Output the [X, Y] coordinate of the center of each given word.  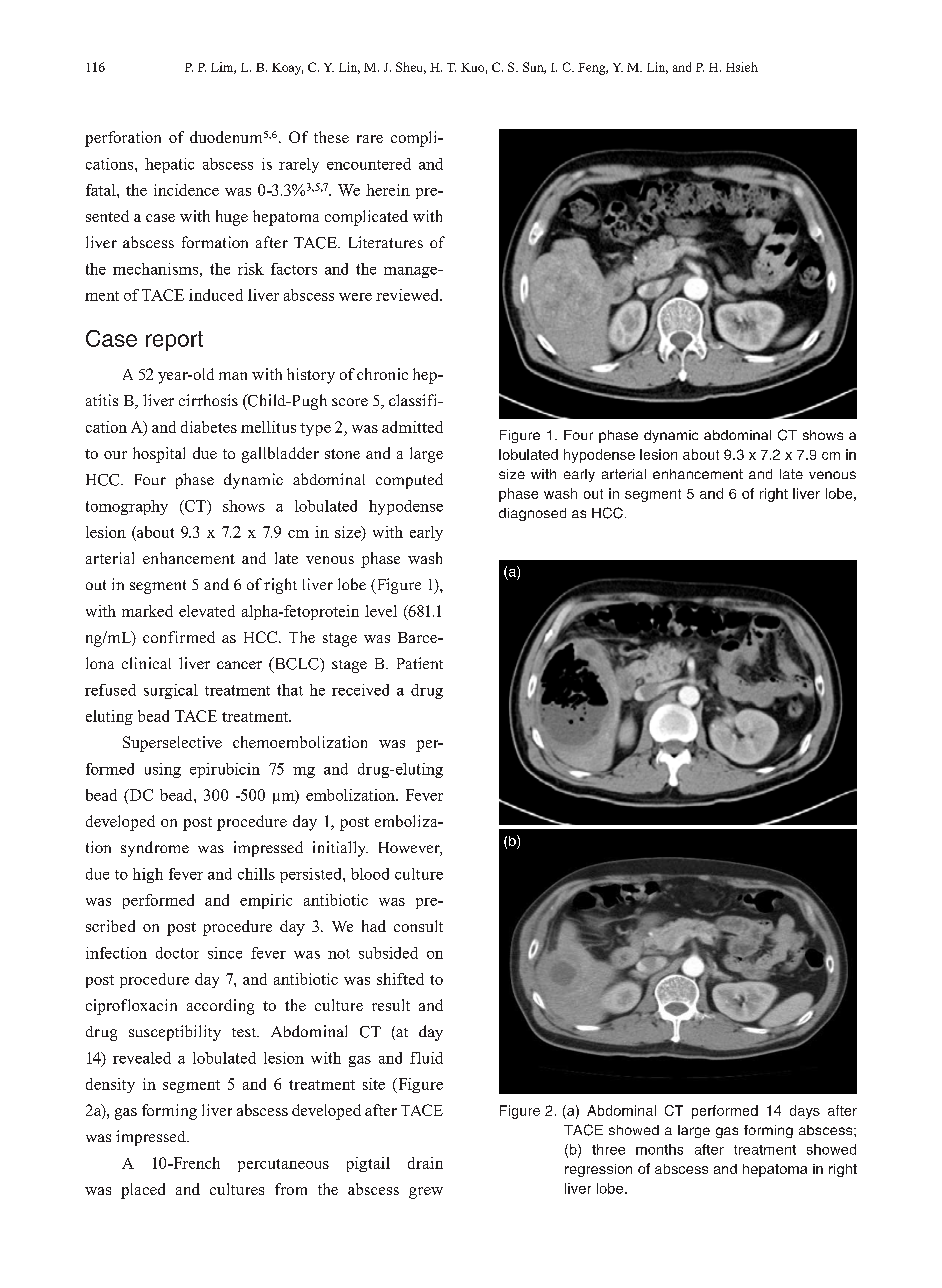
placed [143, 1191]
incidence [186, 190]
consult [418, 926]
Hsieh [742, 67]
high [148, 875]
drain [425, 1163]
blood [370, 874]
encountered [369, 164]
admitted [412, 427]
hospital [159, 455]
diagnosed [532, 514]
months [659, 1149]
